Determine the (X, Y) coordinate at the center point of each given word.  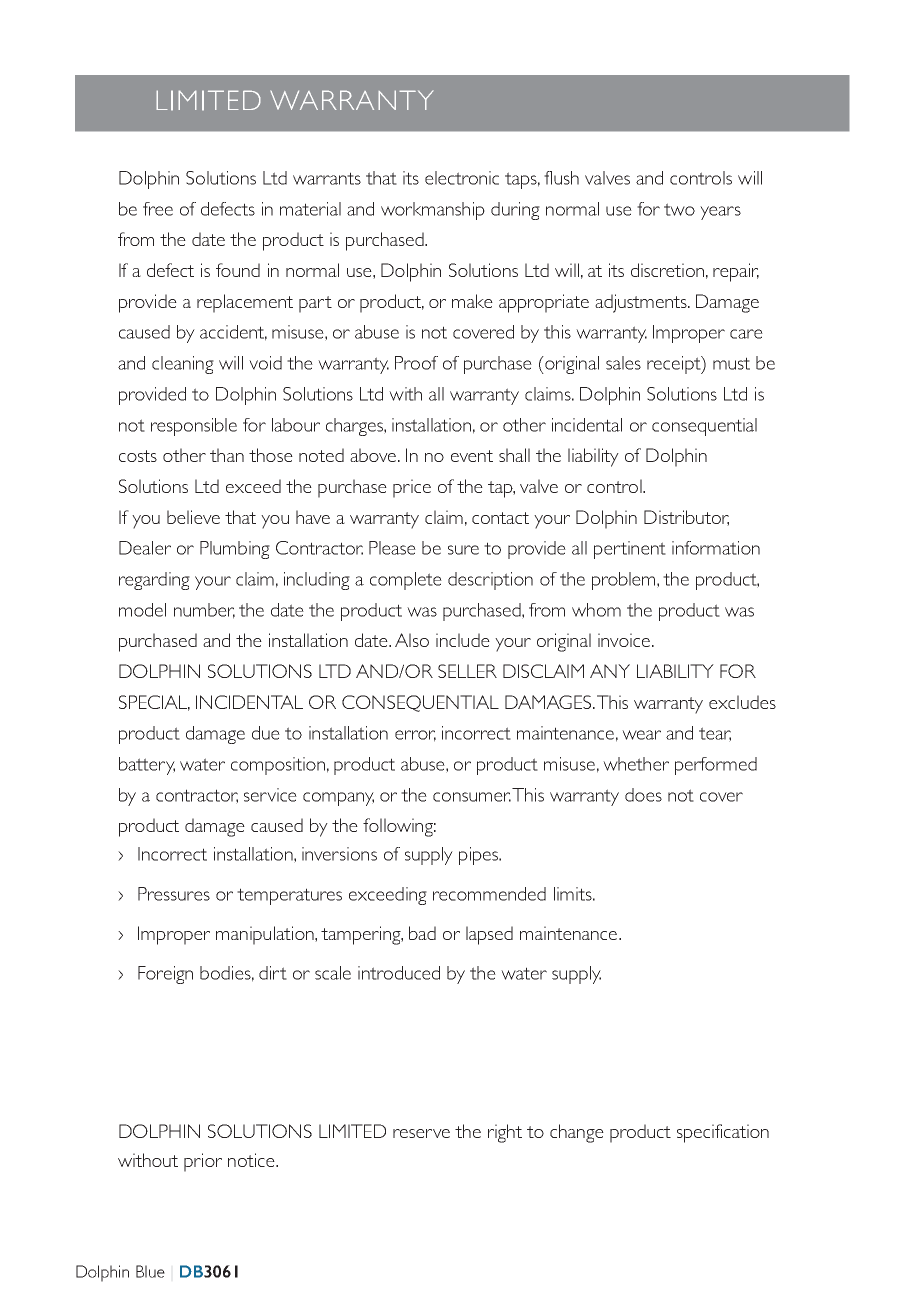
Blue (150, 1271)
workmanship (433, 211)
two (679, 209)
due (266, 733)
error (415, 736)
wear (641, 735)
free (158, 209)
